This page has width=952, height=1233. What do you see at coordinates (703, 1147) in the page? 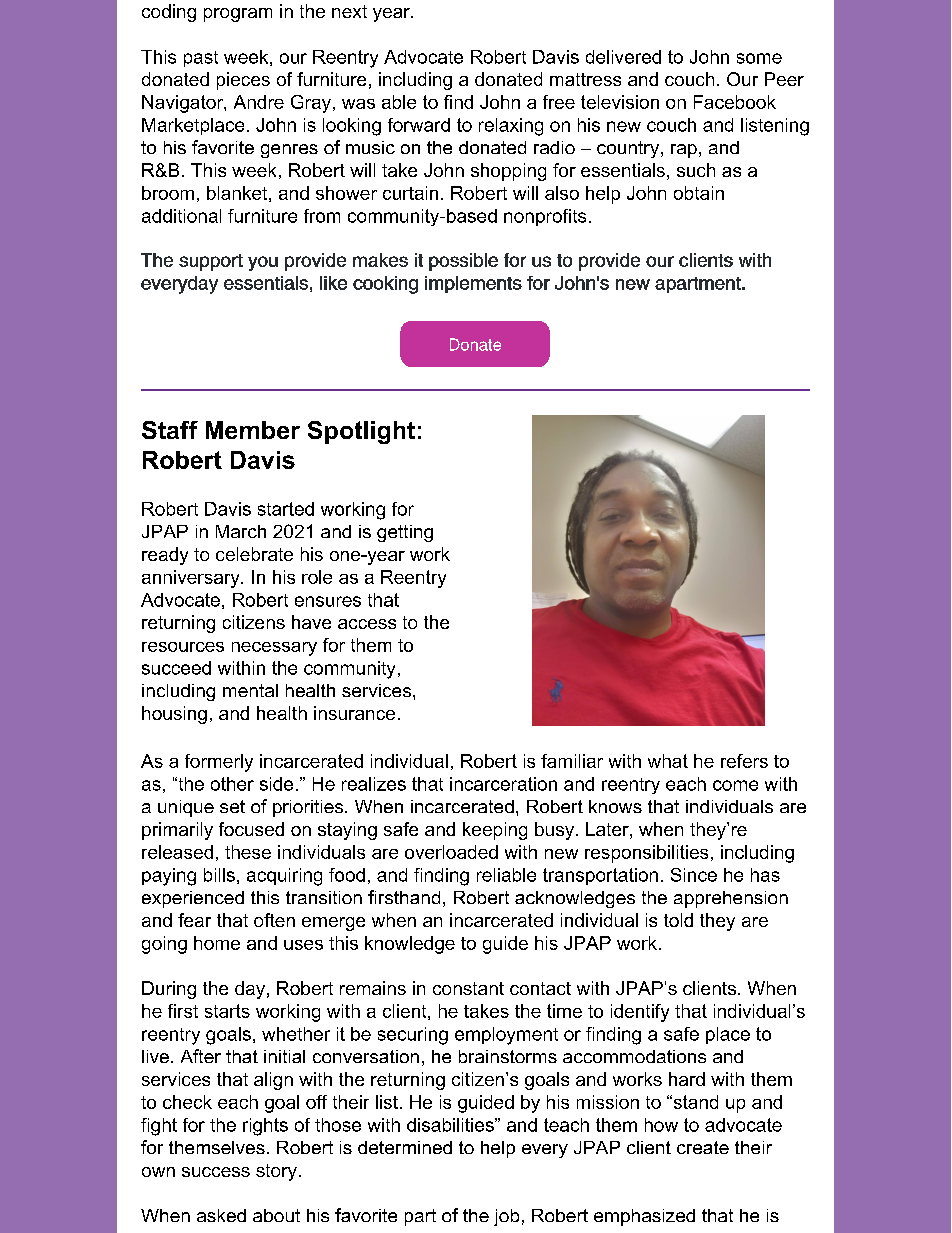
I see `create` at bounding box center [703, 1147].
